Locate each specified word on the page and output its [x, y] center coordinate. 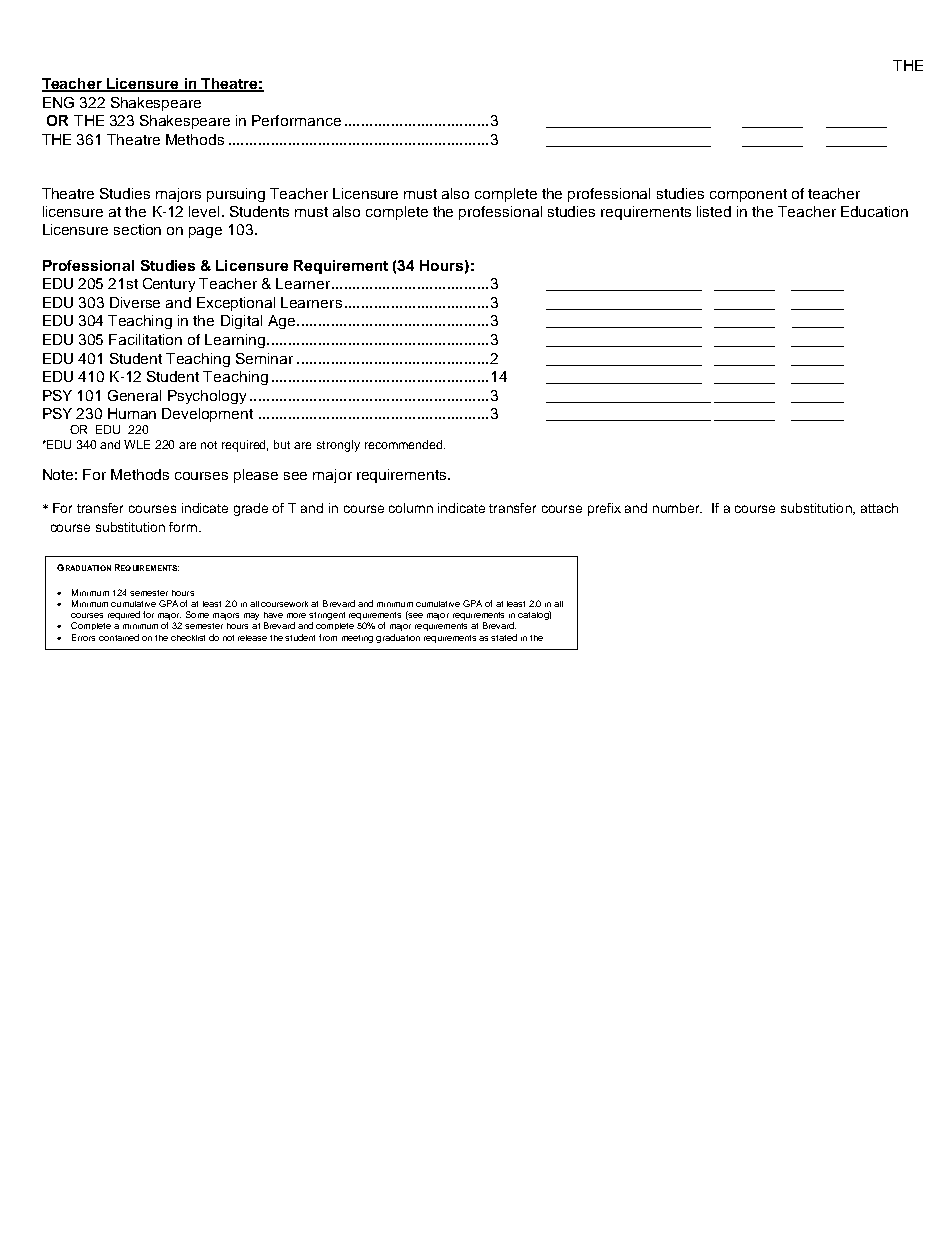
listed [714, 211]
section [137, 229]
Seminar [264, 358]
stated [504, 637]
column [411, 508]
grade [251, 509]
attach [879, 508]
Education [874, 211]
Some [197, 614]
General [134, 395]
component [748, 195]
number [677, 508]
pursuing [236, 195]
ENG [58, 102]
